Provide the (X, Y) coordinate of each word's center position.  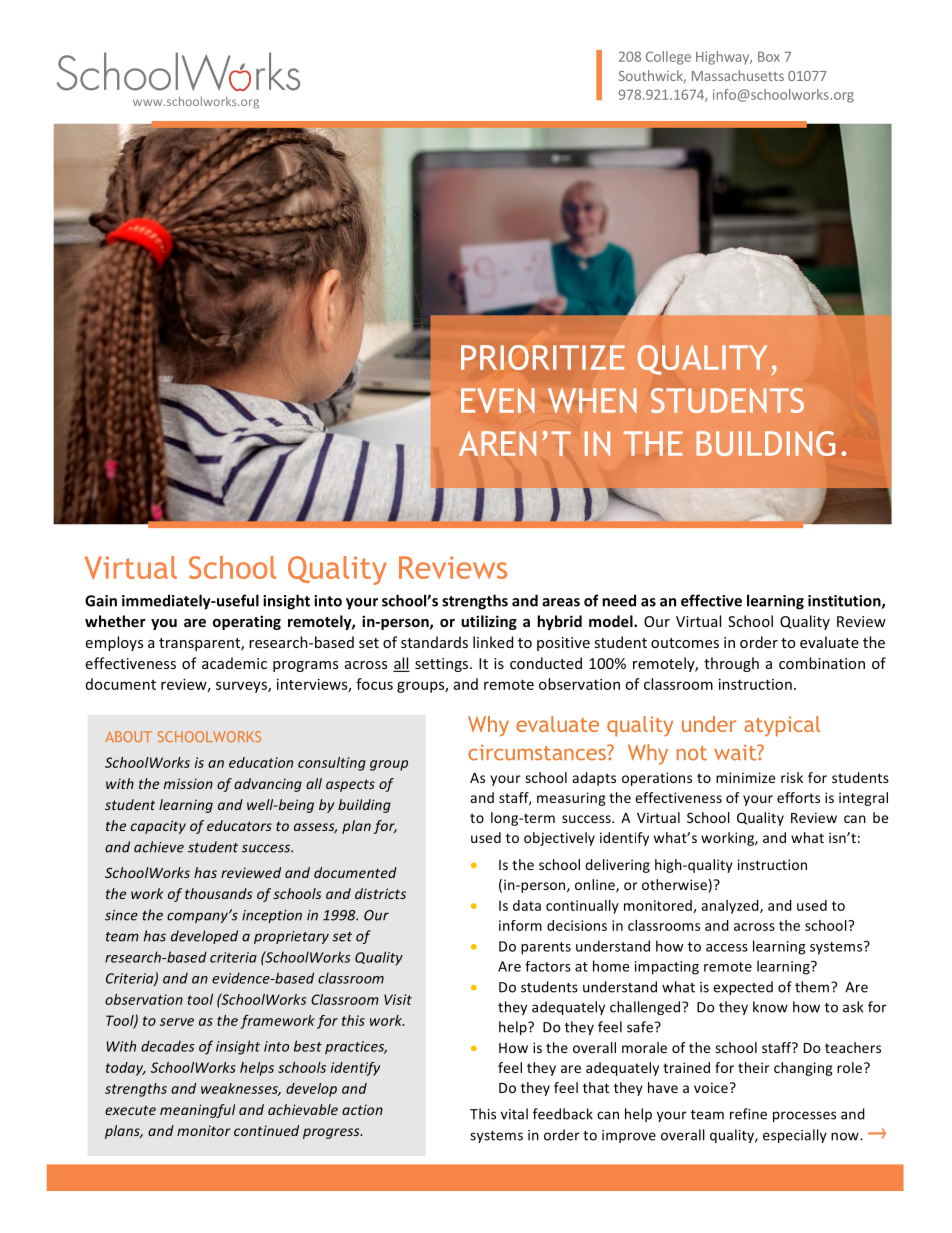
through (731, 664)
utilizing (489, 622)
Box (769, 56)
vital (514, 1114)
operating (247, 622)
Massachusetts (738, 75)
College (668, 58)
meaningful (197, 1111)
